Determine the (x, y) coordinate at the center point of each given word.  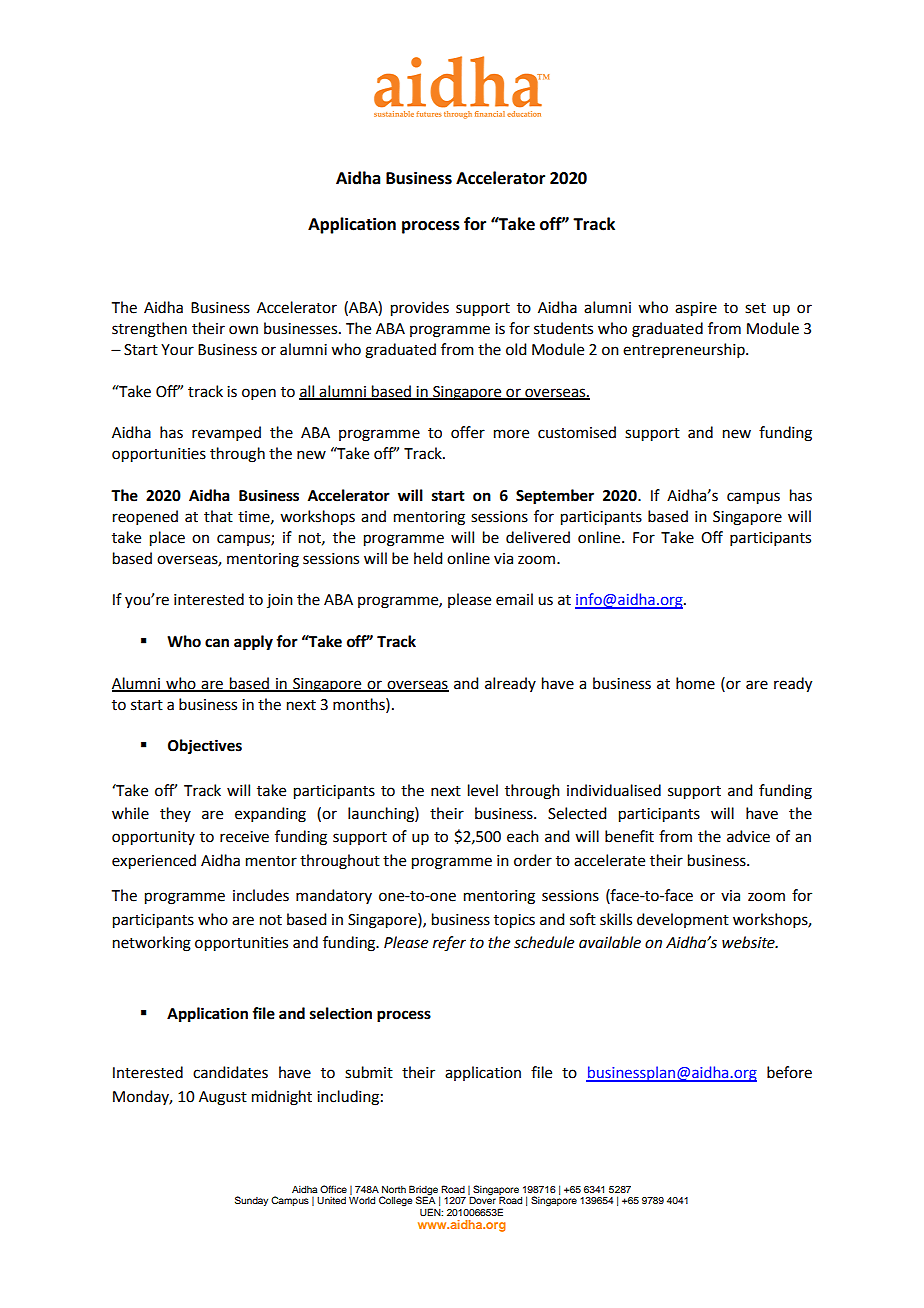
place (167, 539)
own (243, 330)
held (428, 558)
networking (152, 944)
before (789, 1072)
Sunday (251, 1201)
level (483, 790)
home (695, 683)
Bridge (424, 1191)
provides (420, 309)
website (749, 942)
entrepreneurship (685, 350)
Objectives (205, 747)
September (555, 497)
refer (449, 944)
